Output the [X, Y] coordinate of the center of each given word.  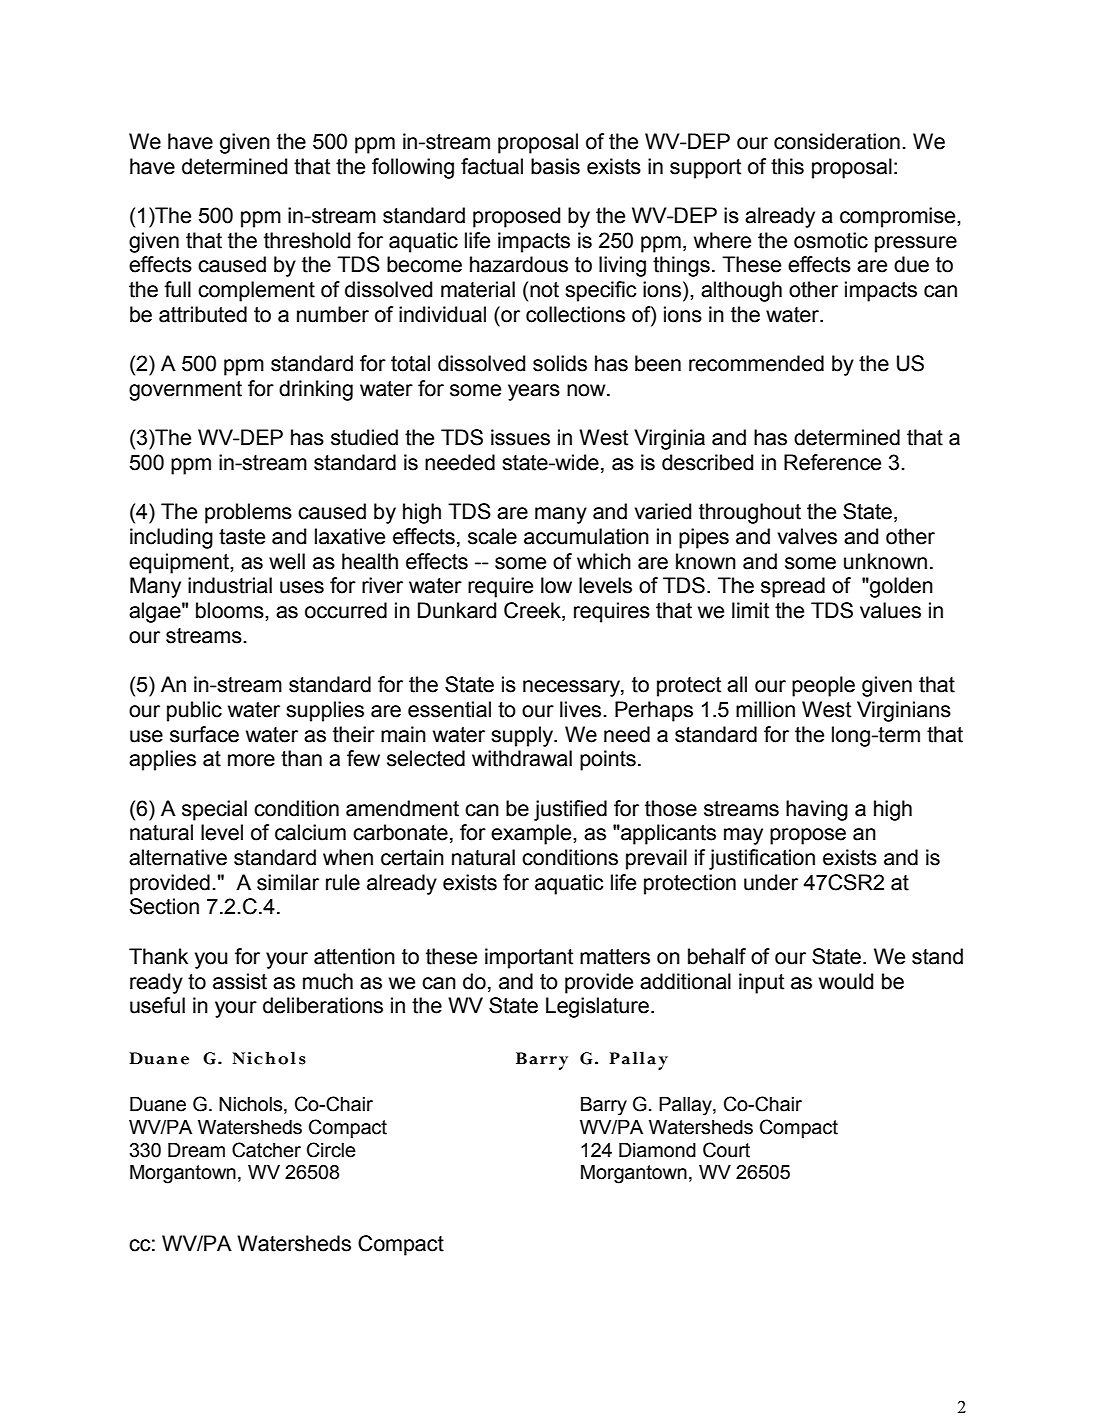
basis [555, 166]
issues [520, 437]
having [817, 810]
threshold [307, 240]
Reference [832, 462]
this [787, 166]
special [214, 810]
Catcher [266, 1150]
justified [570, 810]
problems [248, 513]
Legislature [597, 1007]
